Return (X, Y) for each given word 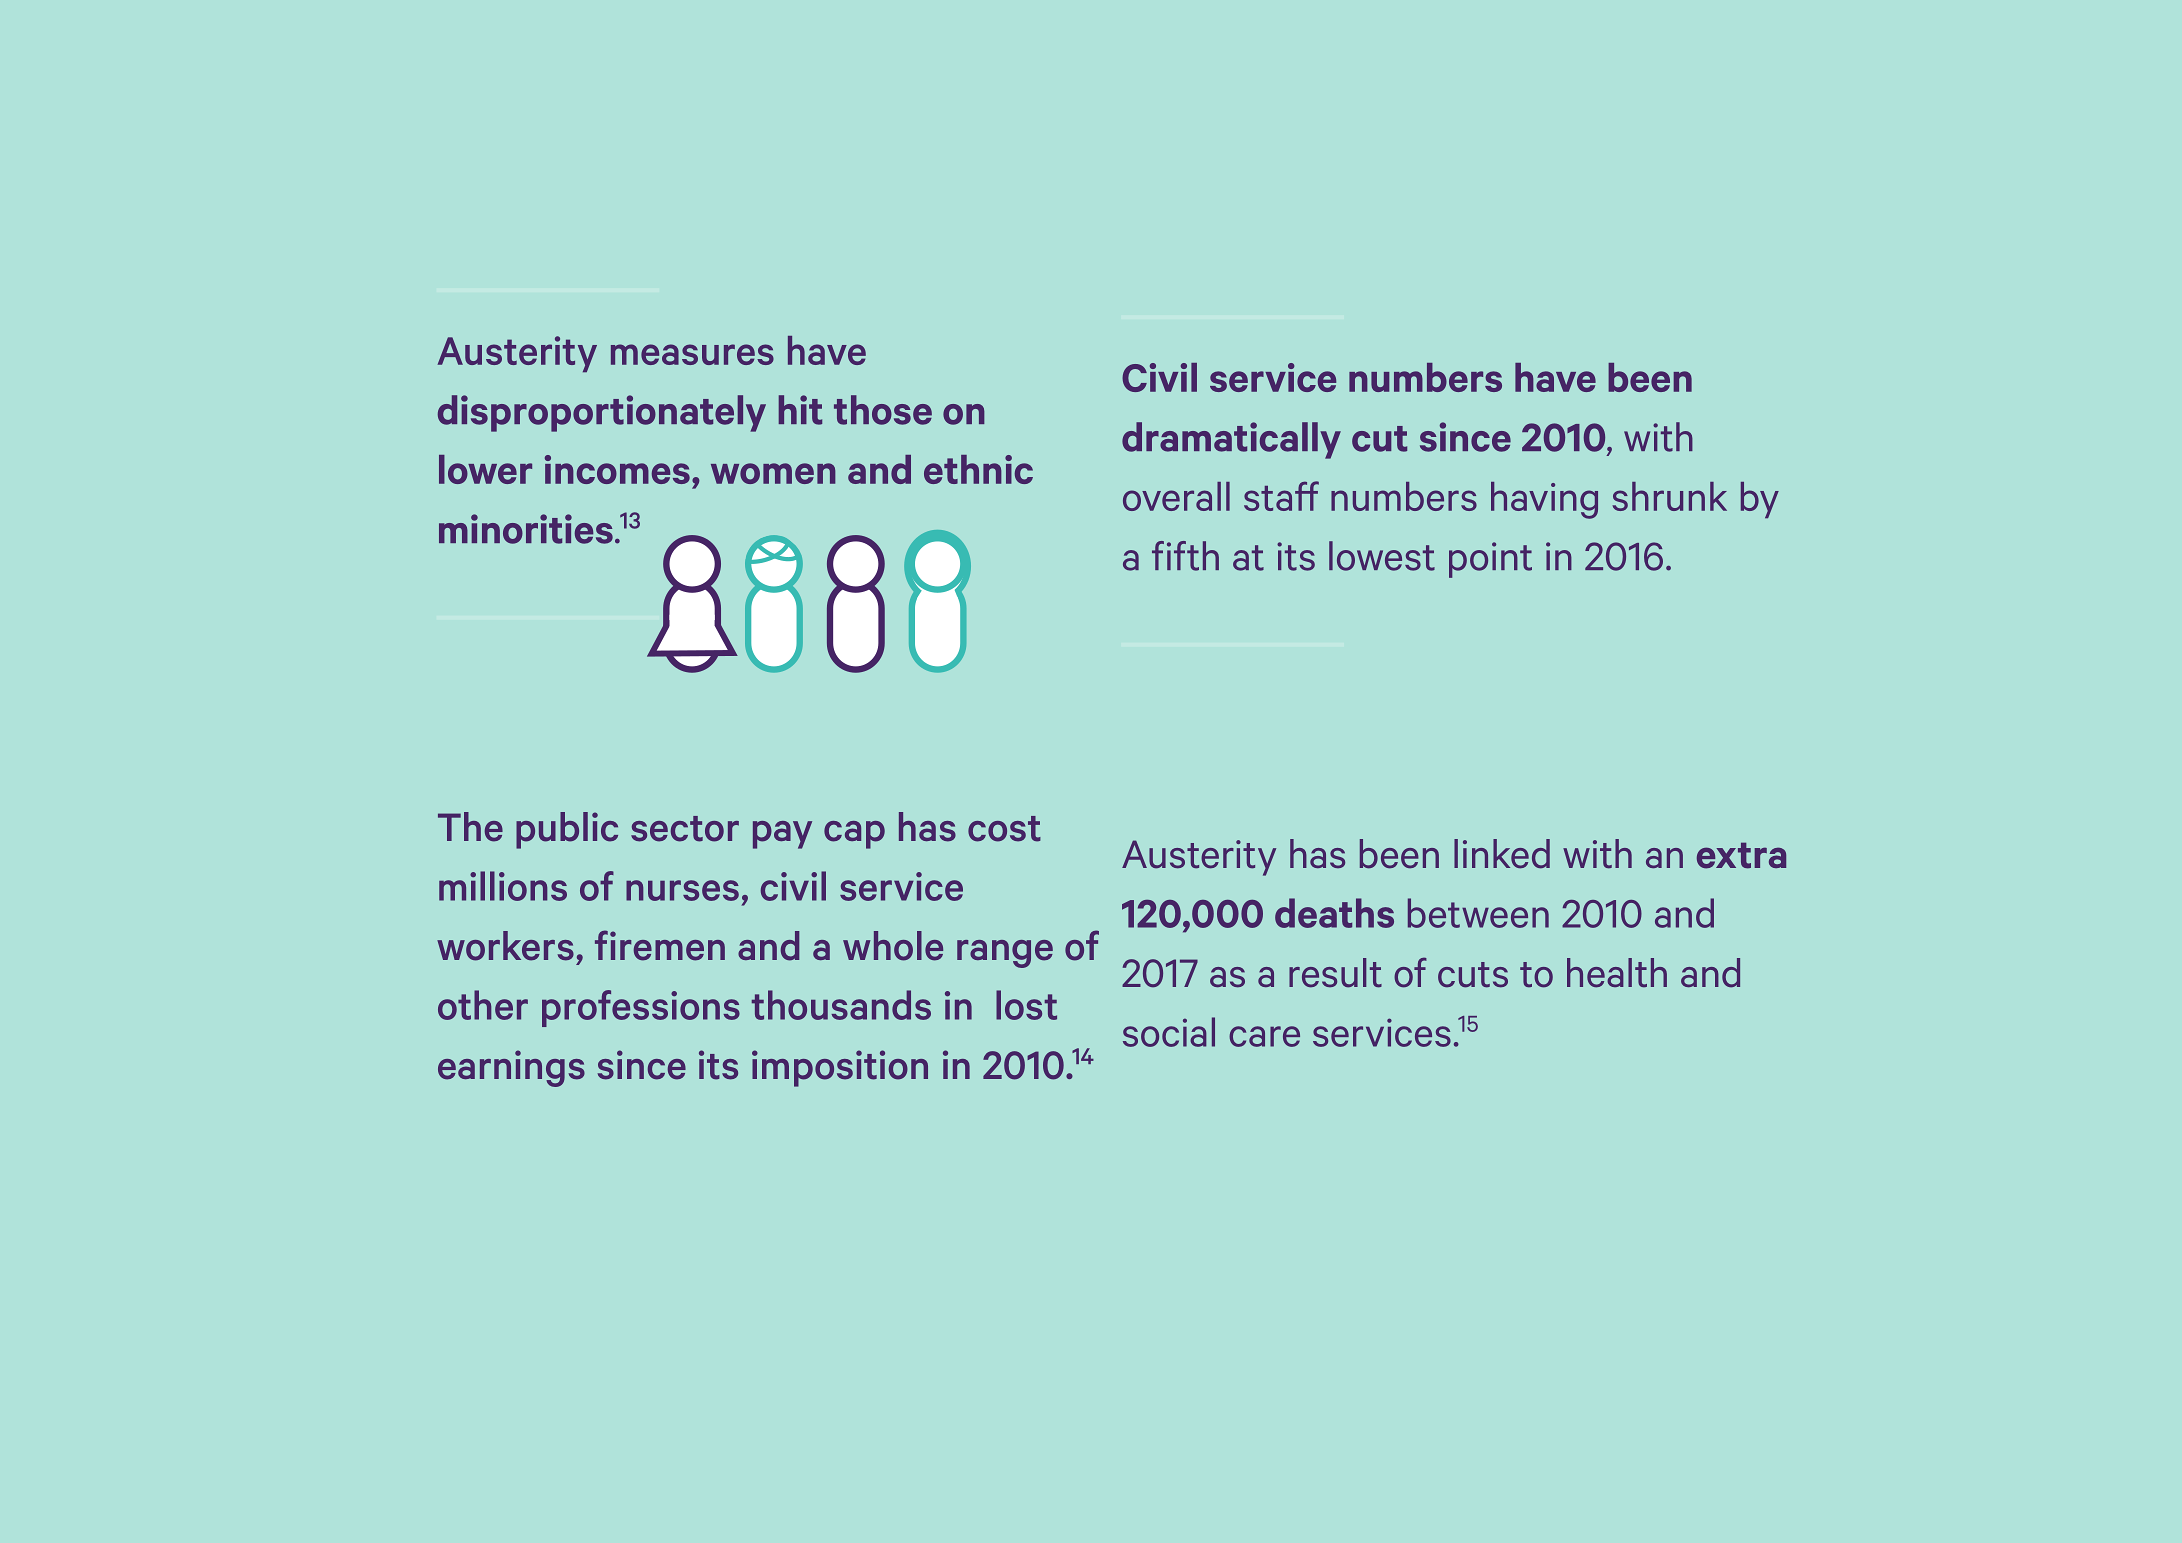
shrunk (1669, 496)
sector (685, 829)
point (1490, 560)
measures (692, 354)
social (1169, 1032)
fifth (1185, 556)
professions (641, 1008)
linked (1502, 854)
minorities (526, 529)
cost (1004, 829)
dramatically (1231, 440)
